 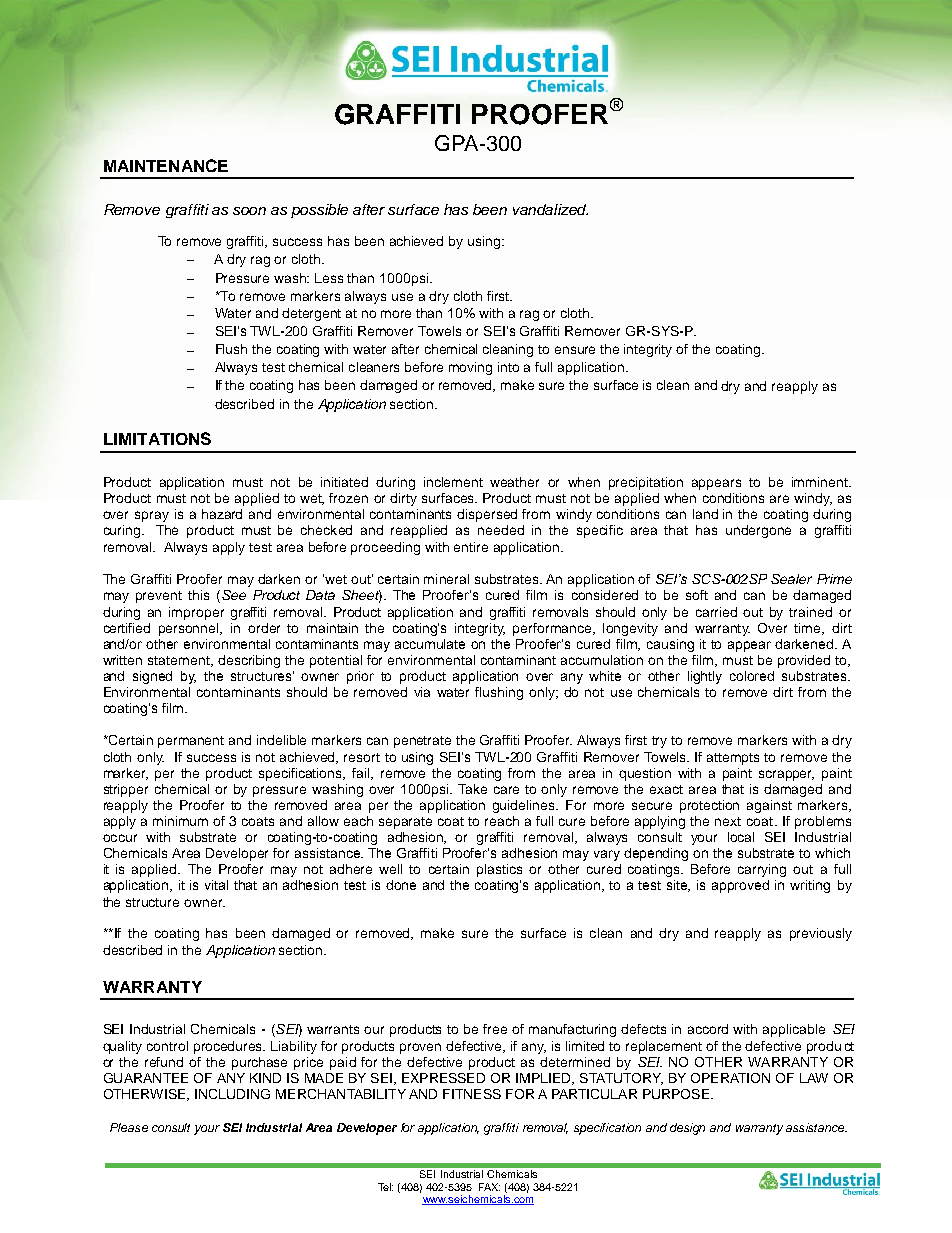 I want to click on colored, so click(x=752, y=676).
